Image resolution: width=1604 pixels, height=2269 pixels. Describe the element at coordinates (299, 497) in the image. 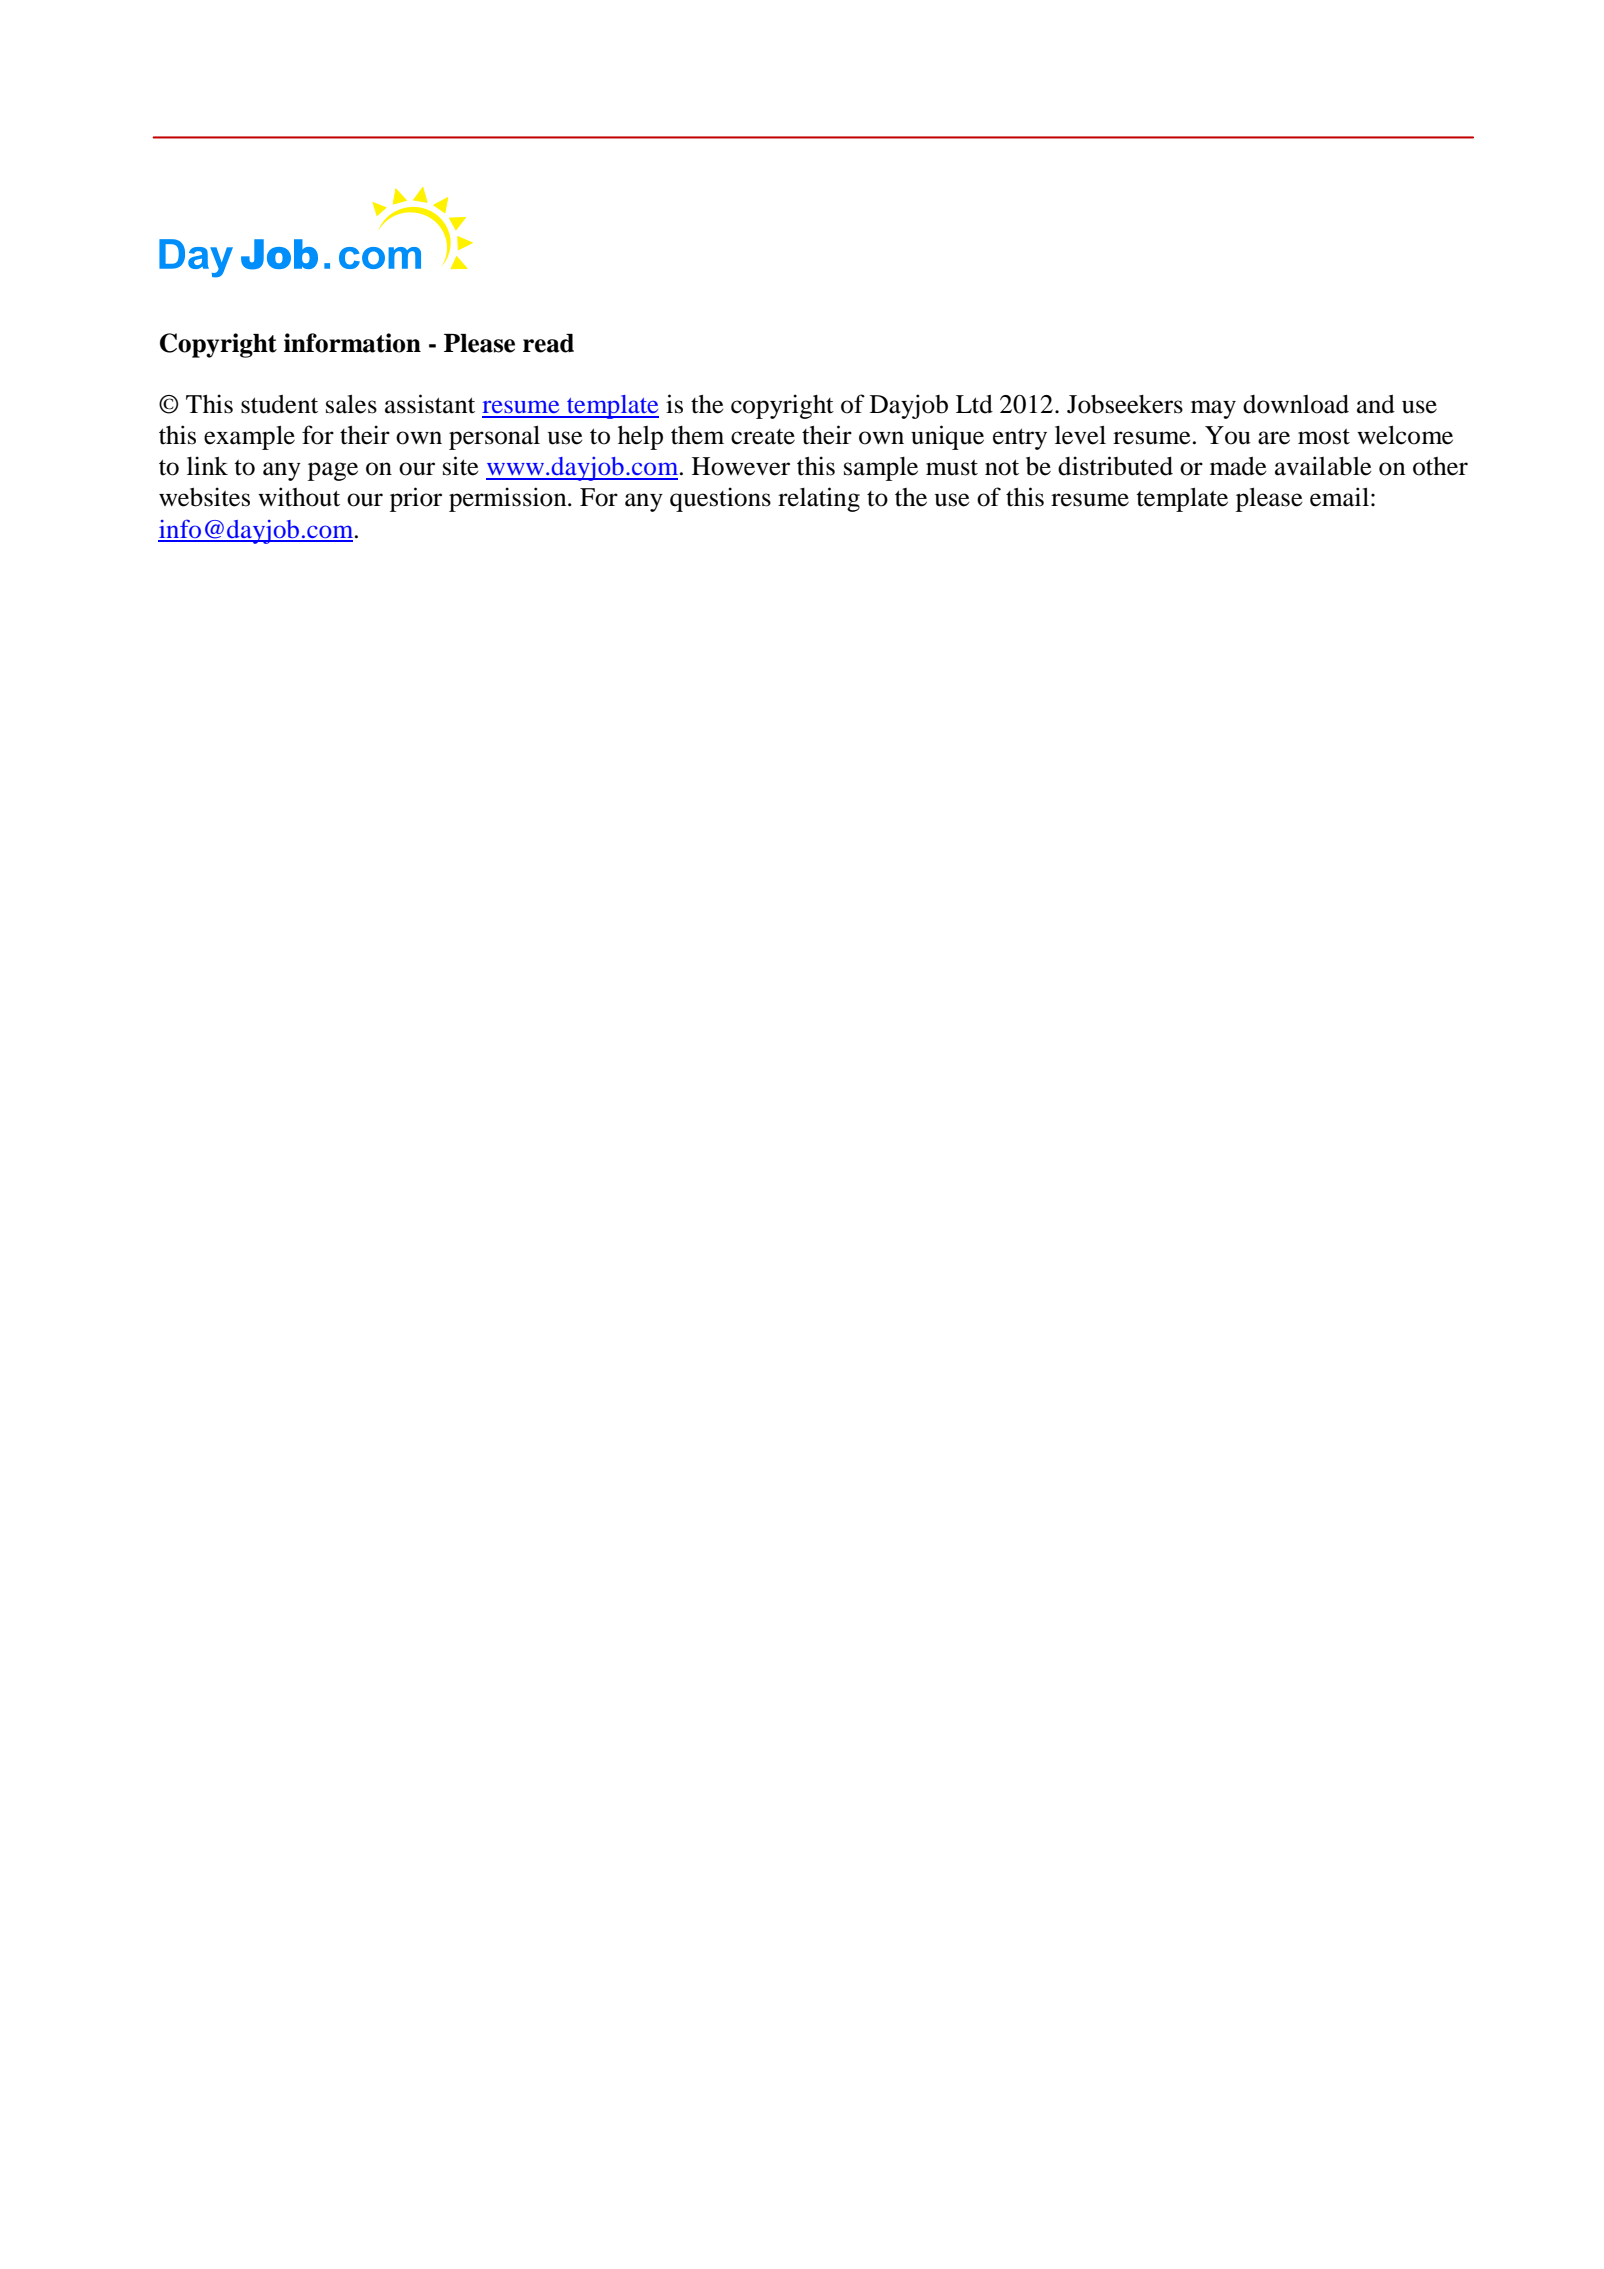

I see `without` at that location.
